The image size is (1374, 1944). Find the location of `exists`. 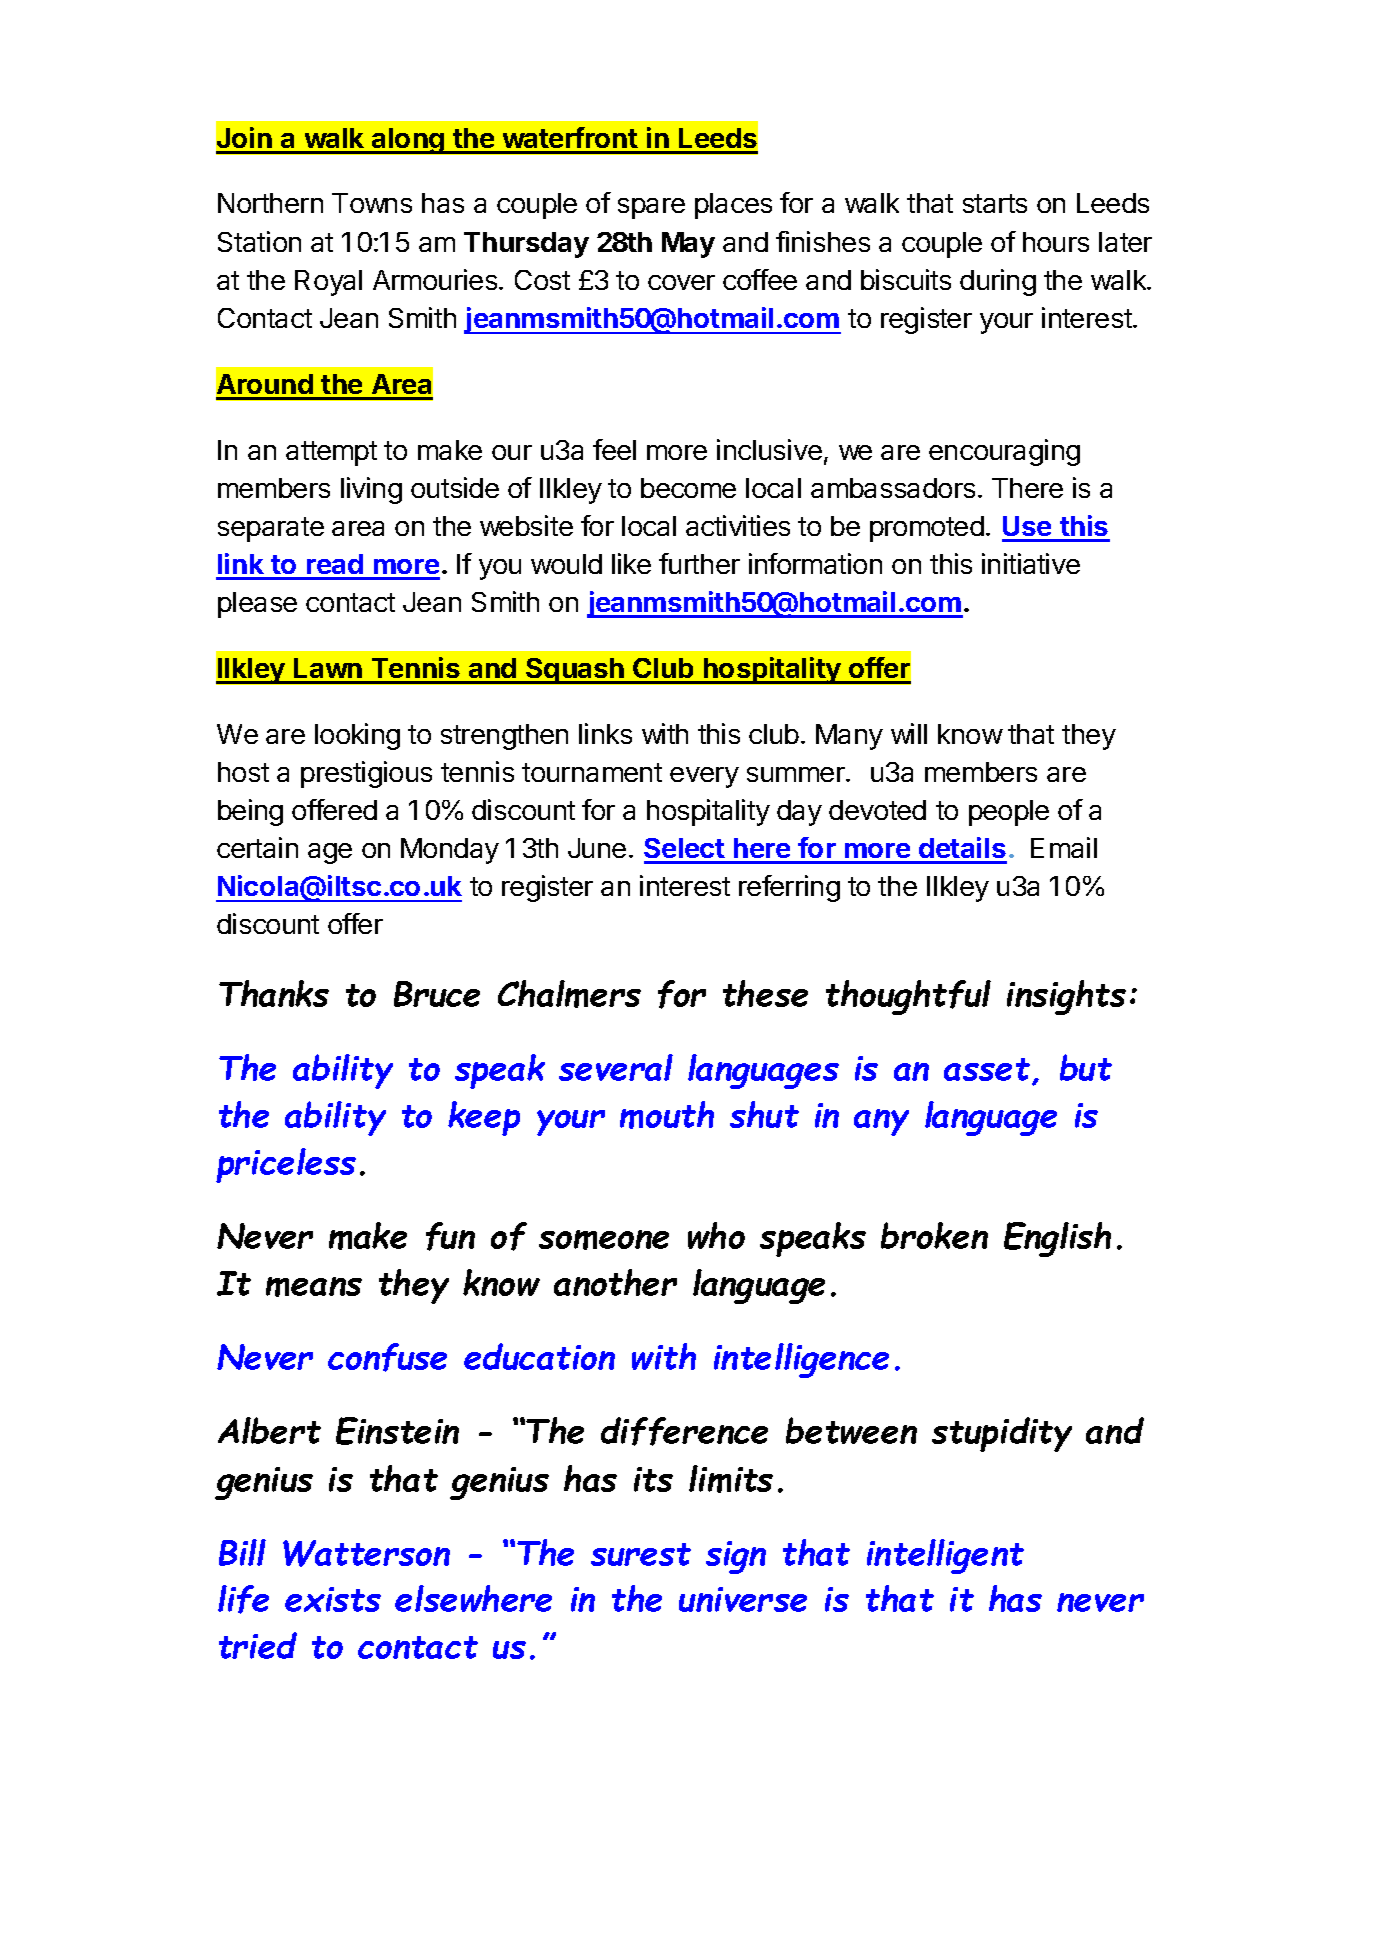

exists is located at coordinates (333, 1599).
